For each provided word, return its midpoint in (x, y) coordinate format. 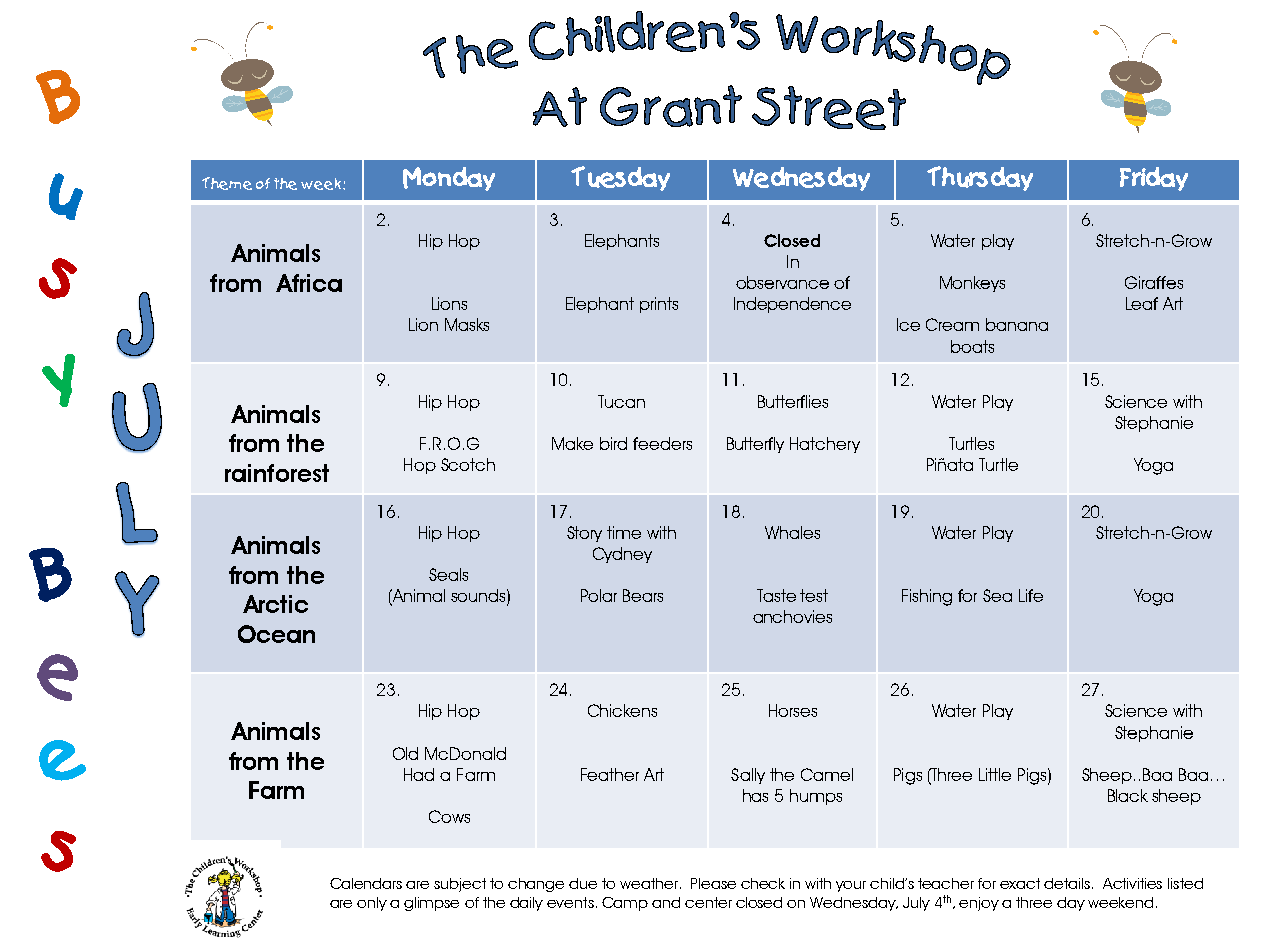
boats (972, 346)
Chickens (622, 710)
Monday (449, 179)
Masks (467, 324)
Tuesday (620, 178)
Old (405, 753)
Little (995, 774)
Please (713, 883)
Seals (448, 574)
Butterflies (793, 401)
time (624, 532)
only (372, 904)
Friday (1154, 179)
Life (1031, 595)
